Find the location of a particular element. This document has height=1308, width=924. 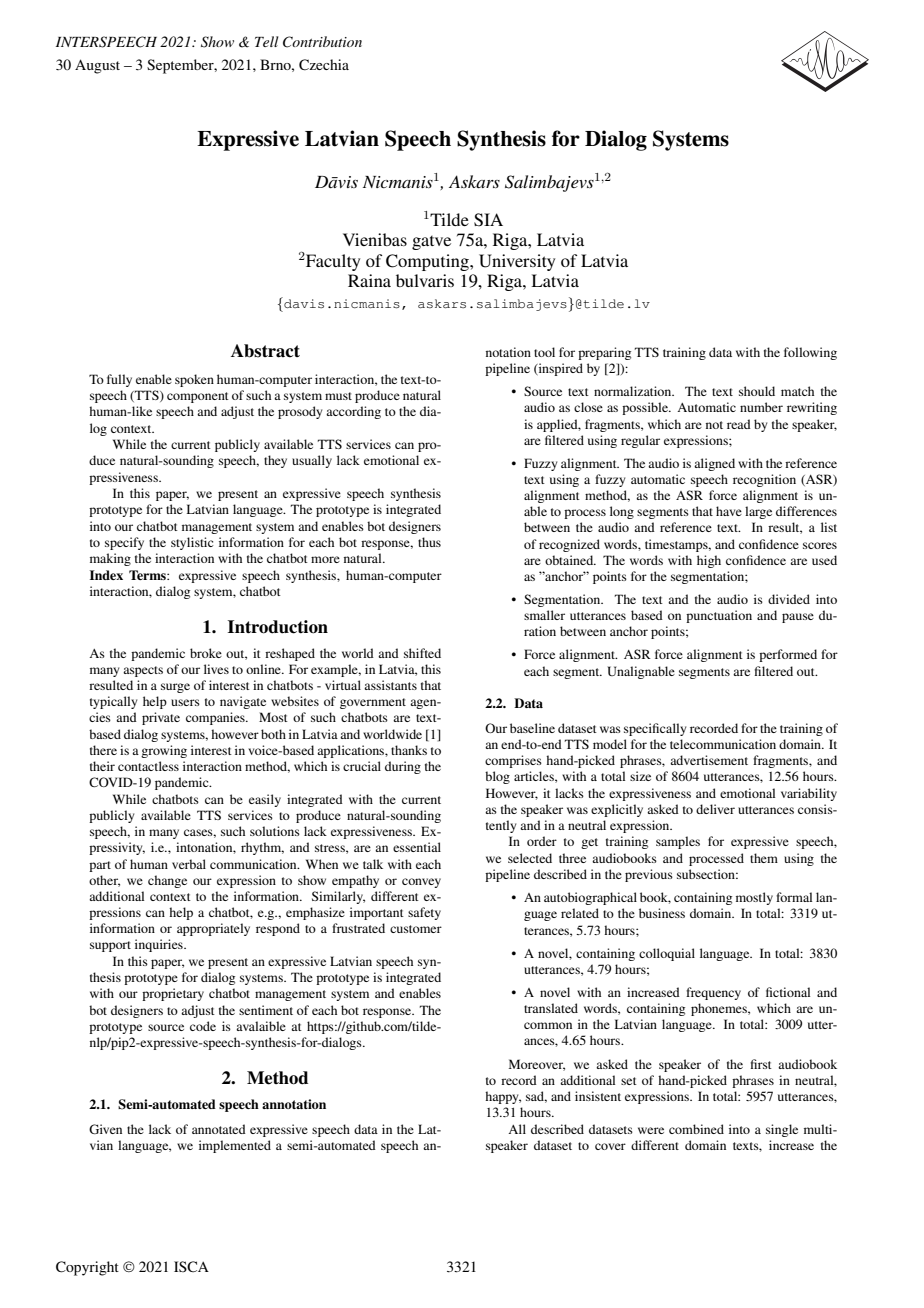

broke is located at coordinates (206, 653).
